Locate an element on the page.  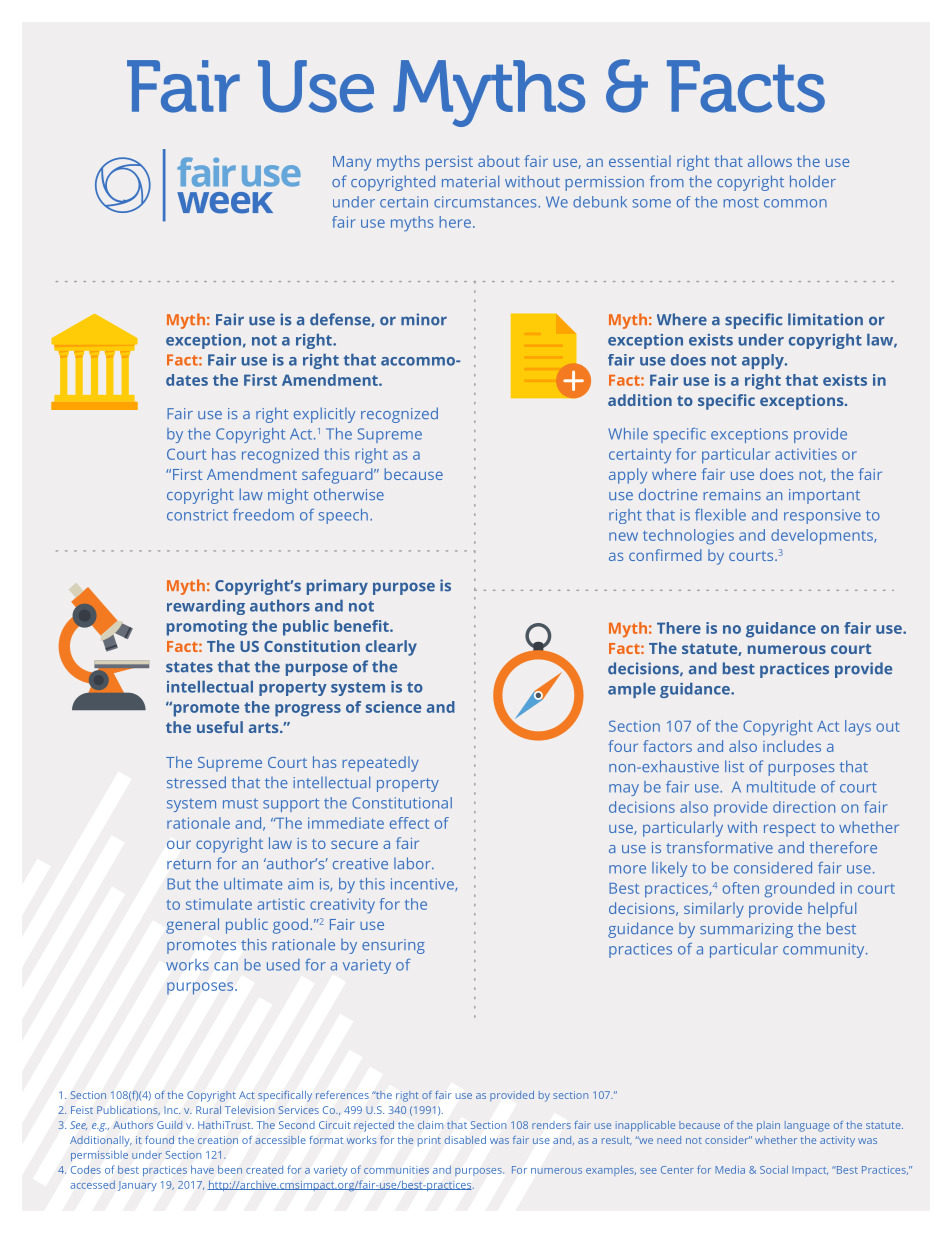
safeguard is located at coordinates (338, 476).
